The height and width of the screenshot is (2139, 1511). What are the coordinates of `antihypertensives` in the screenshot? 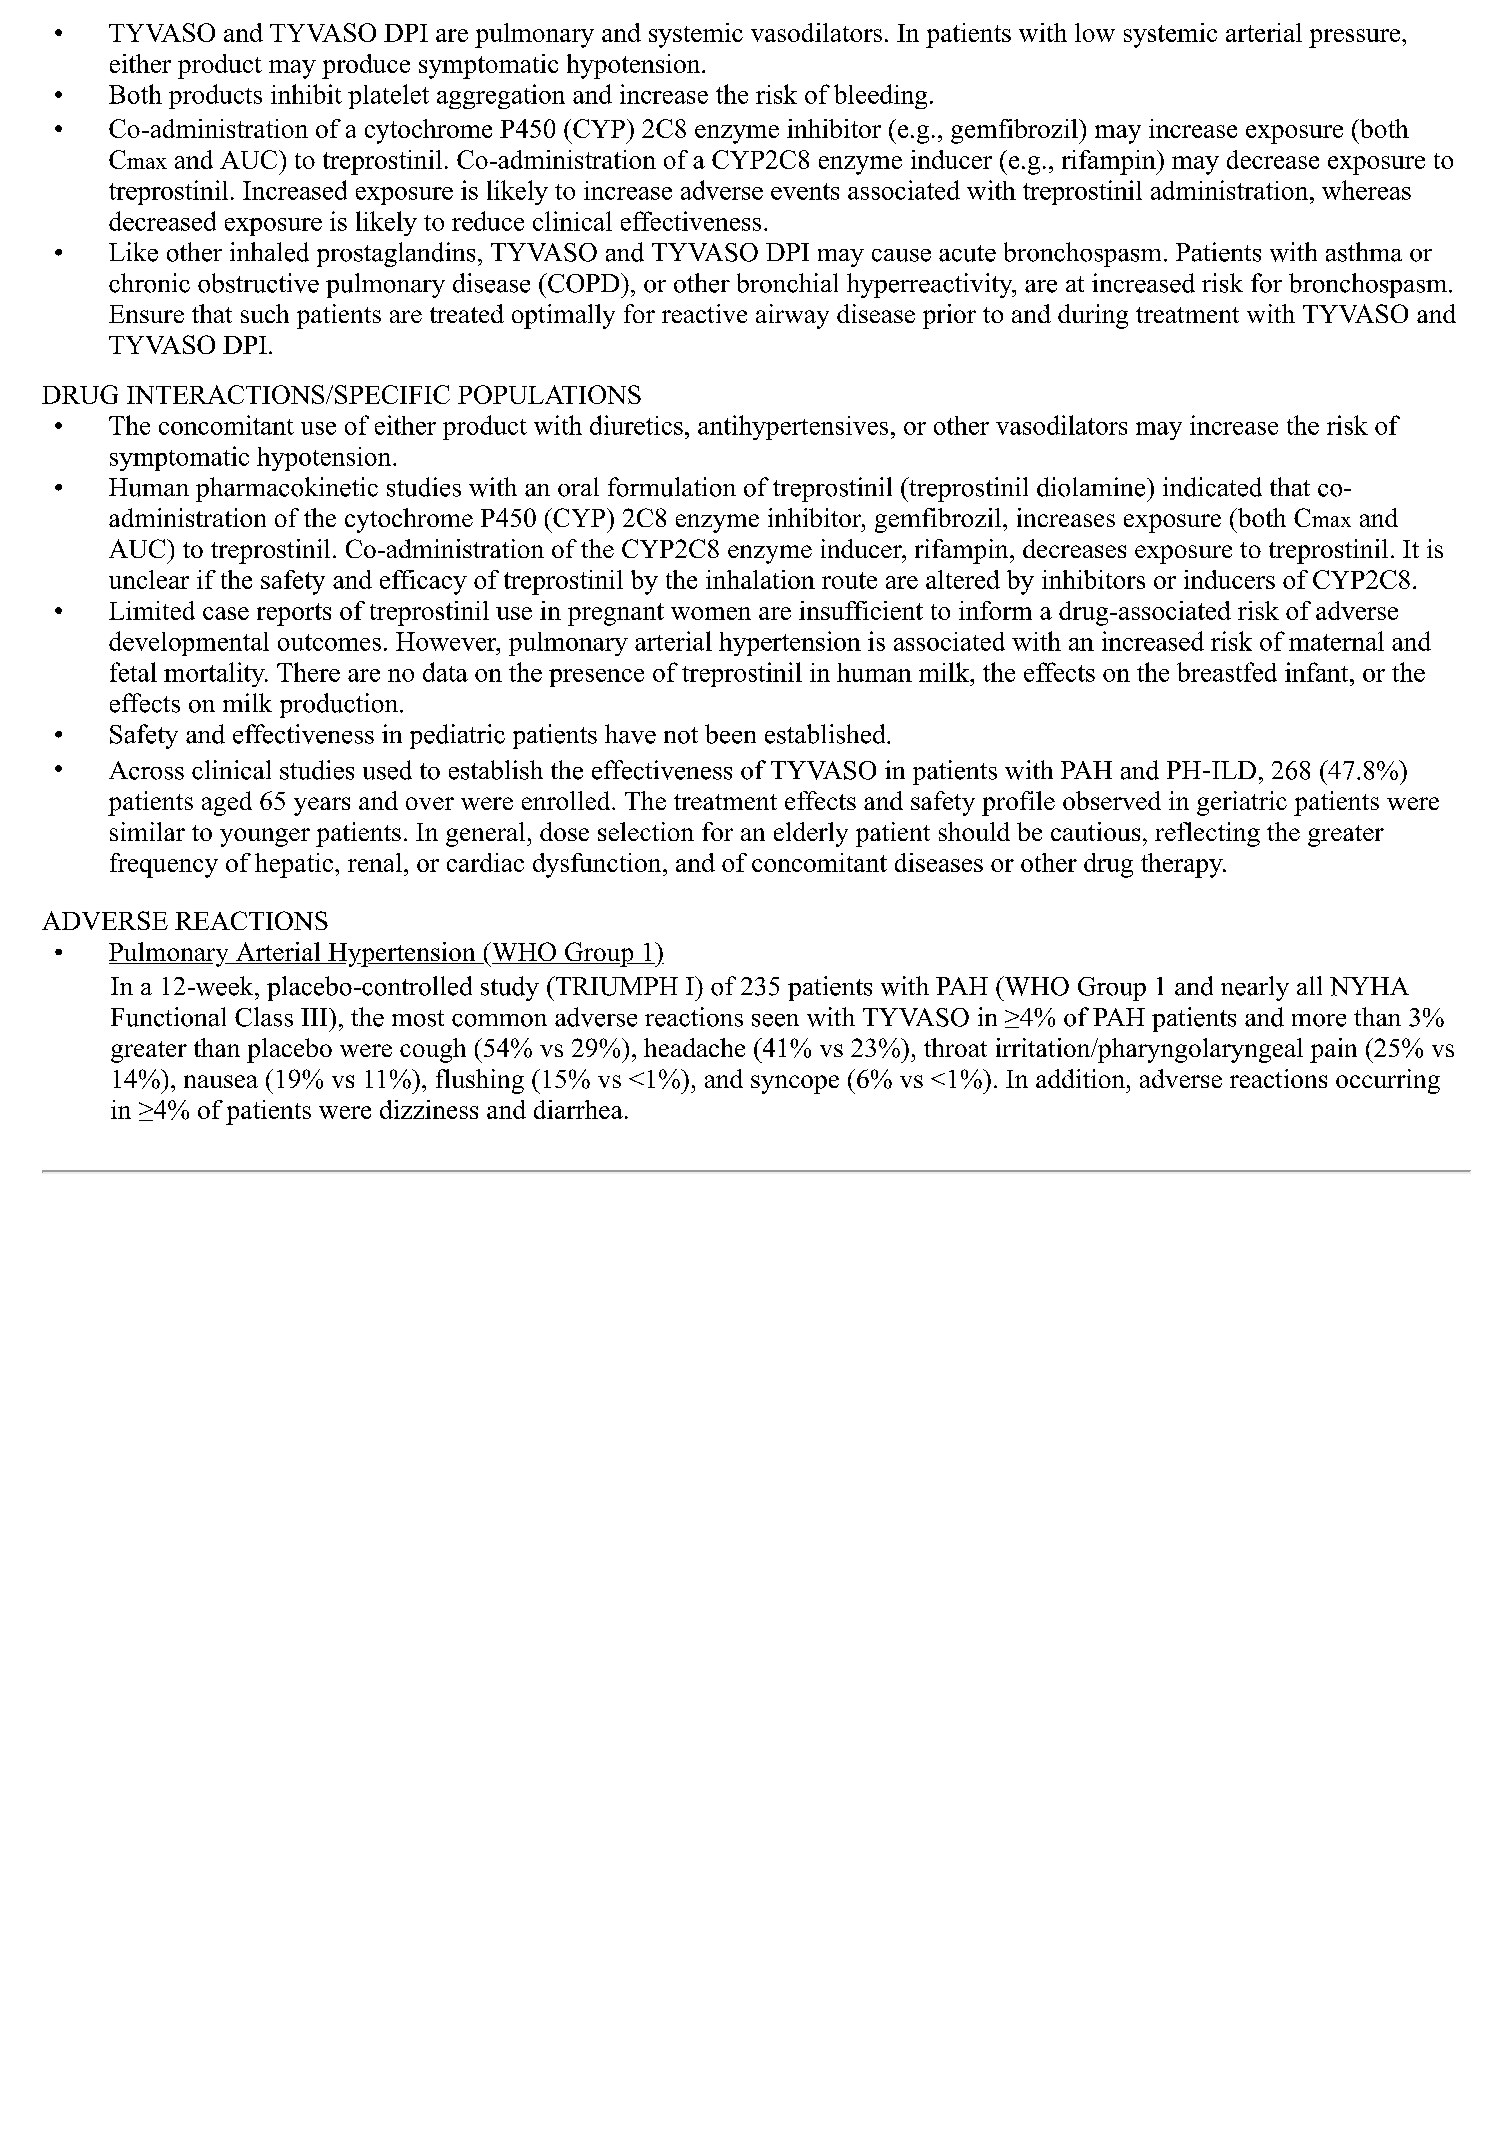 It's located at (793, 427).
